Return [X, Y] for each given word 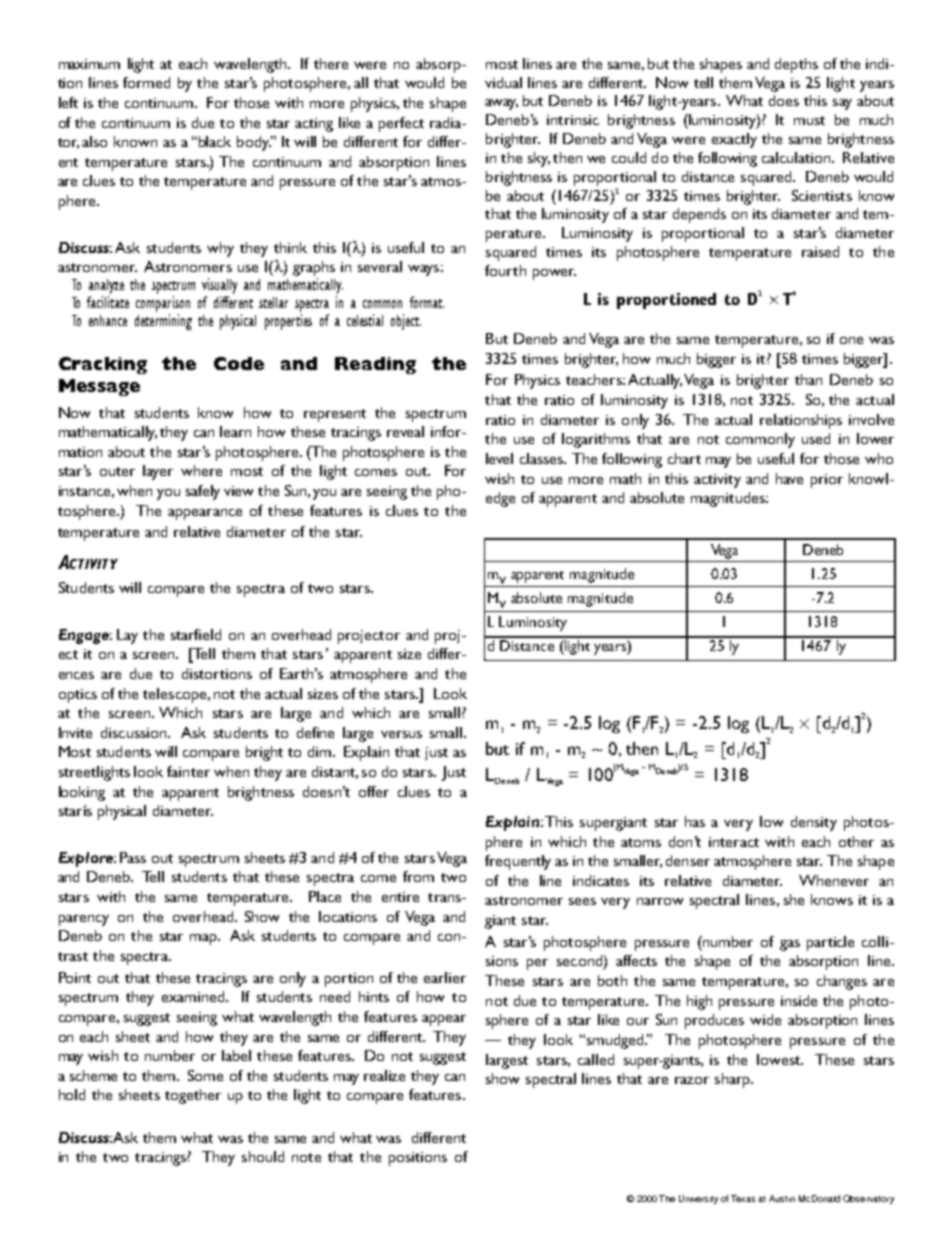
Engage [85, 636]
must [809, 120]
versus [401, 734]
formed [146, 82]
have [789, 478]
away [501, 104]
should [263, 1156]
